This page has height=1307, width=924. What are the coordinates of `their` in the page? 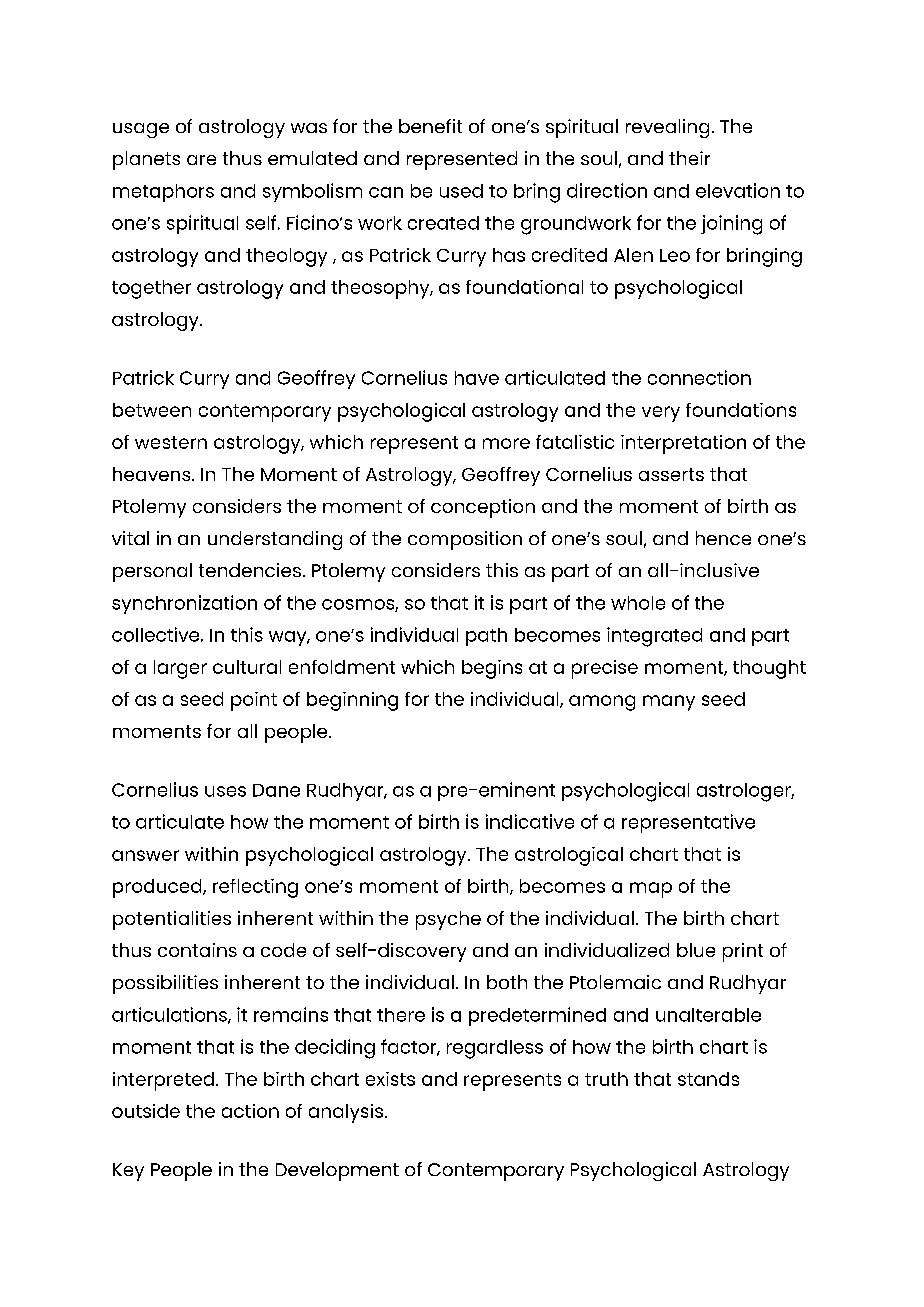 It's located at (689, 158).
